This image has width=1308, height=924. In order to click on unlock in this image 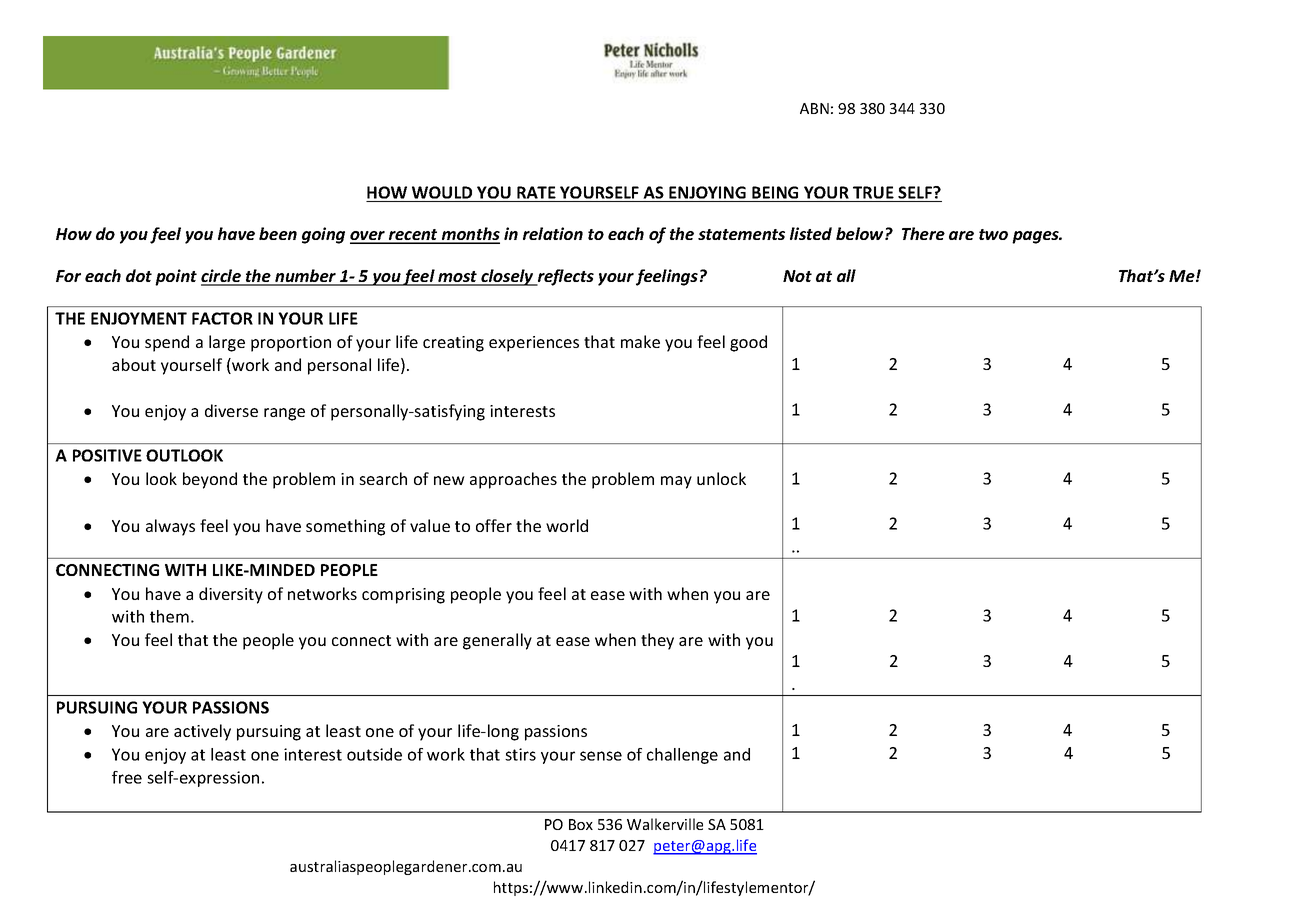, I will do `click(721, 478)`.
